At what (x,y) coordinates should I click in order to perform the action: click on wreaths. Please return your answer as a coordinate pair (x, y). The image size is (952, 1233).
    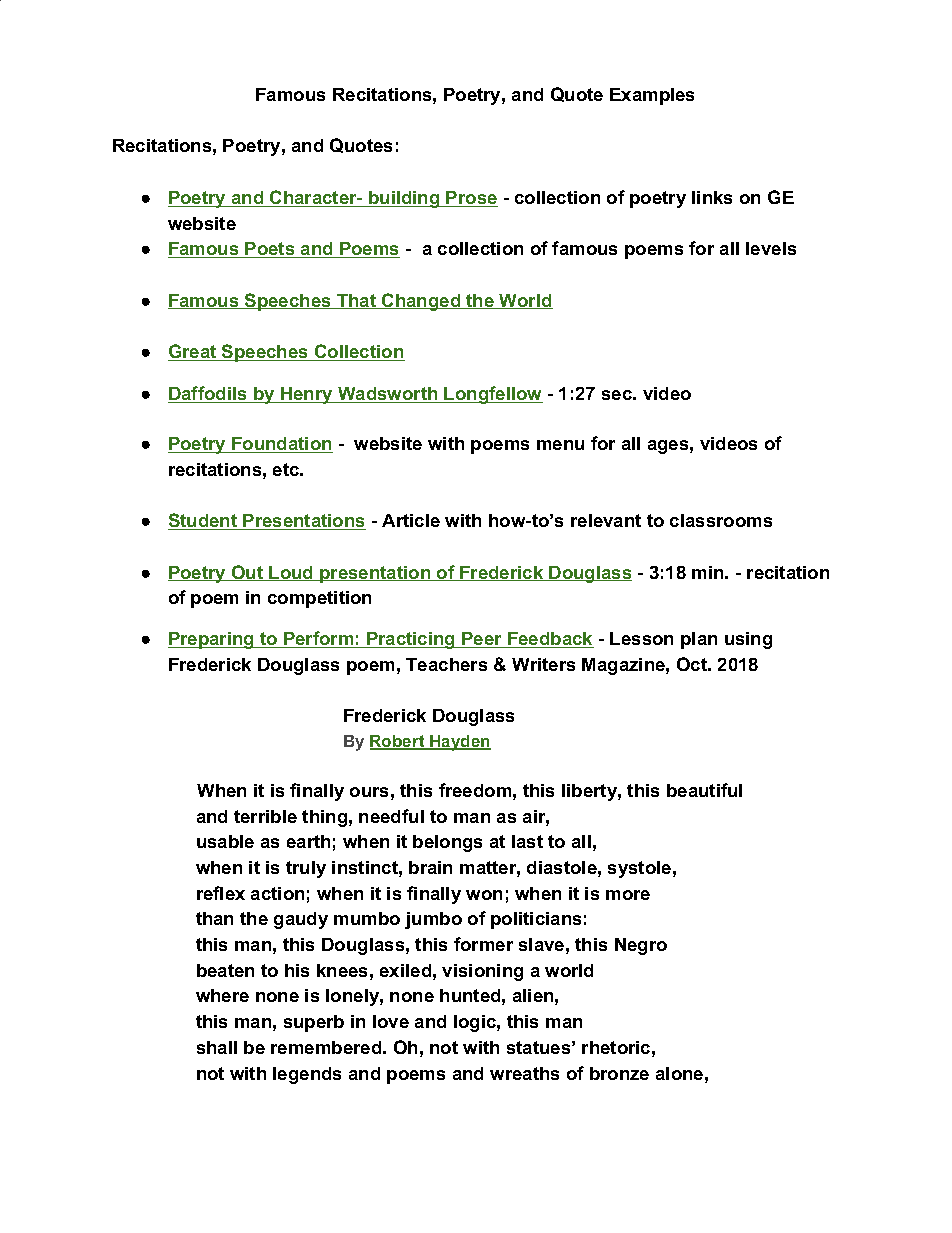
    Looking at the image, I should click on (524, 1073).
